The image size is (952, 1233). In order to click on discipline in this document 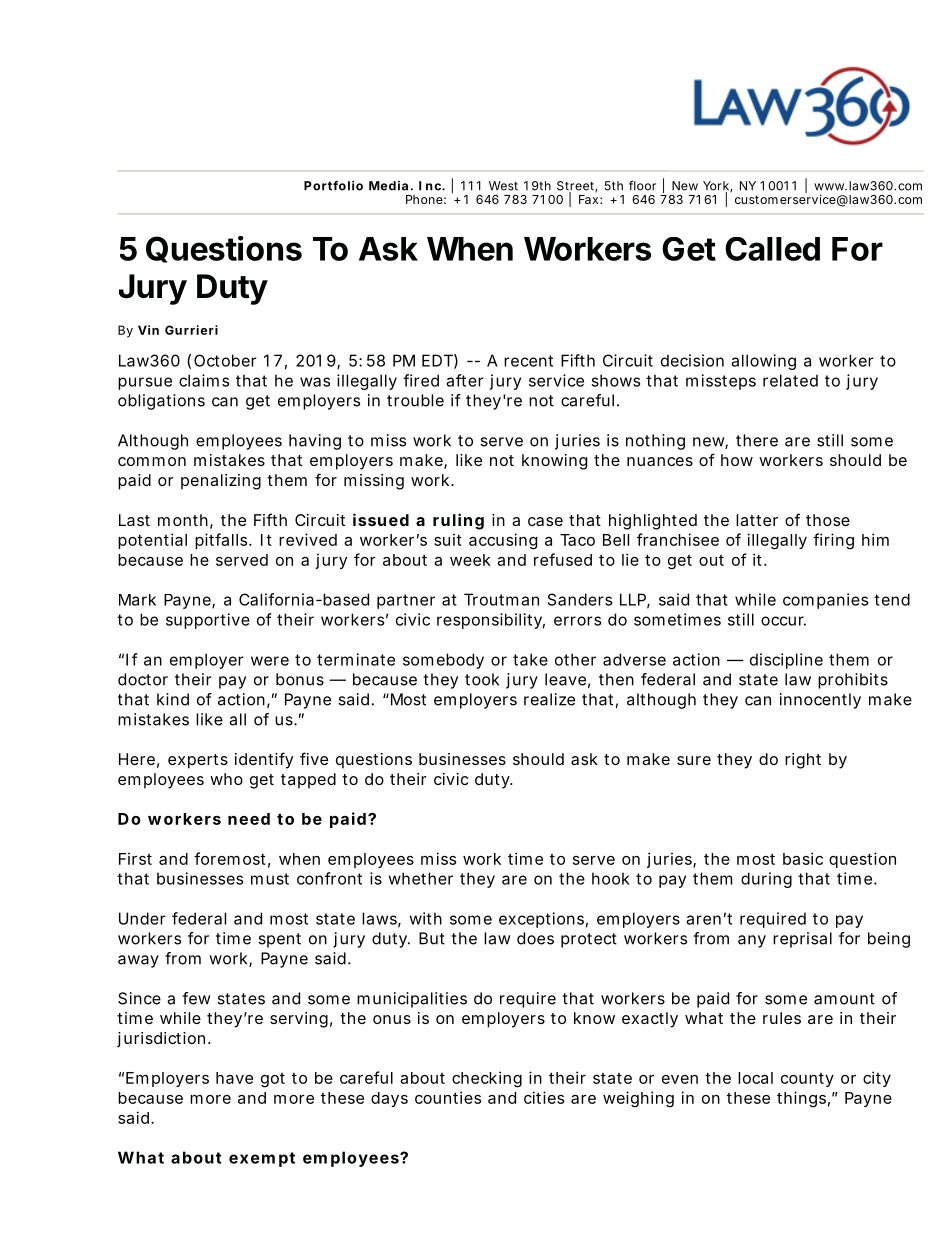, I will do `click(786, 661)`.
